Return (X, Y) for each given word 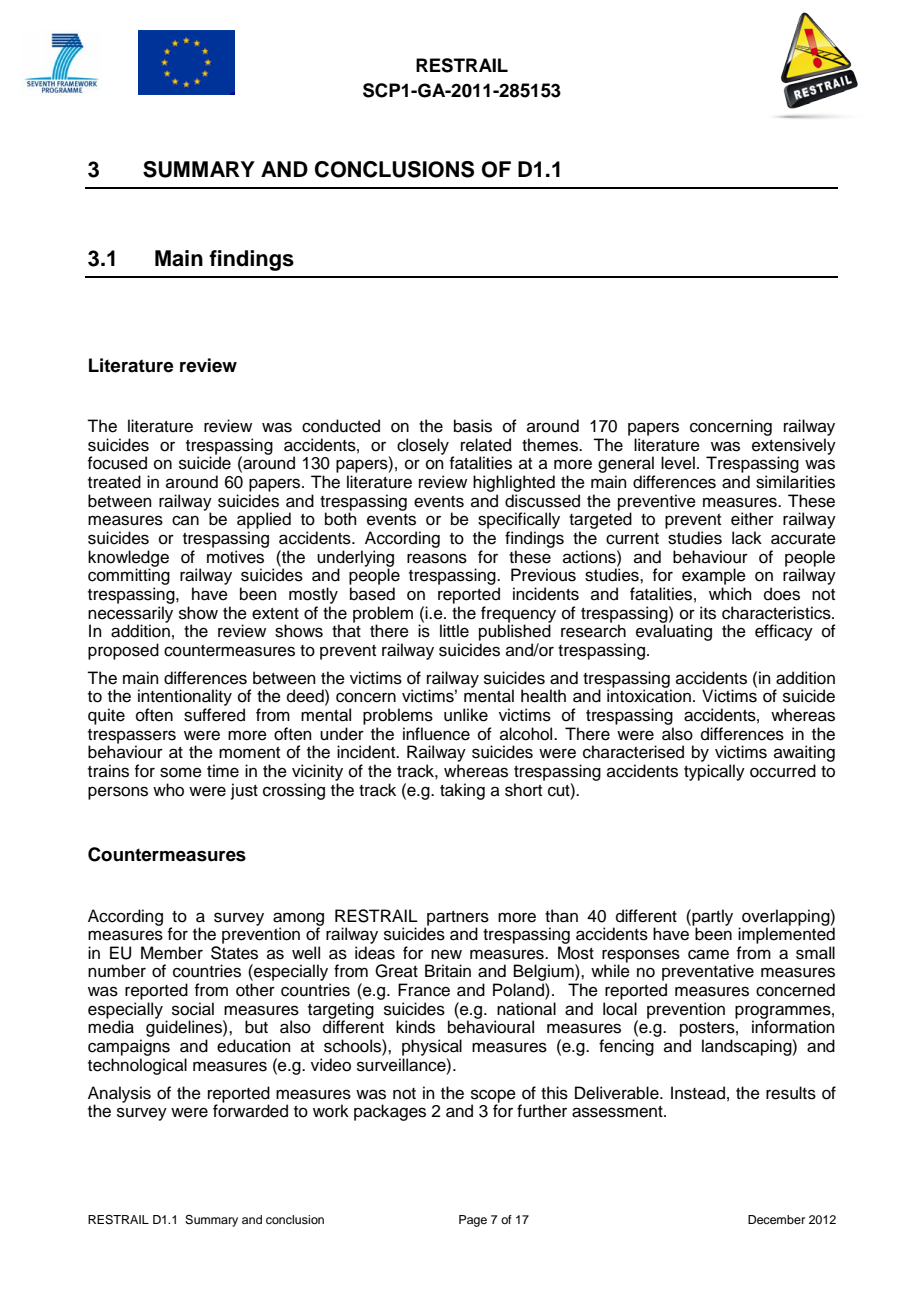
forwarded (250, 1110)
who (168, 790)
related (486, 445)
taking (462, 791)
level (678, 463)
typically (714, 772)
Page (473, 1221)
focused (117, 463)
